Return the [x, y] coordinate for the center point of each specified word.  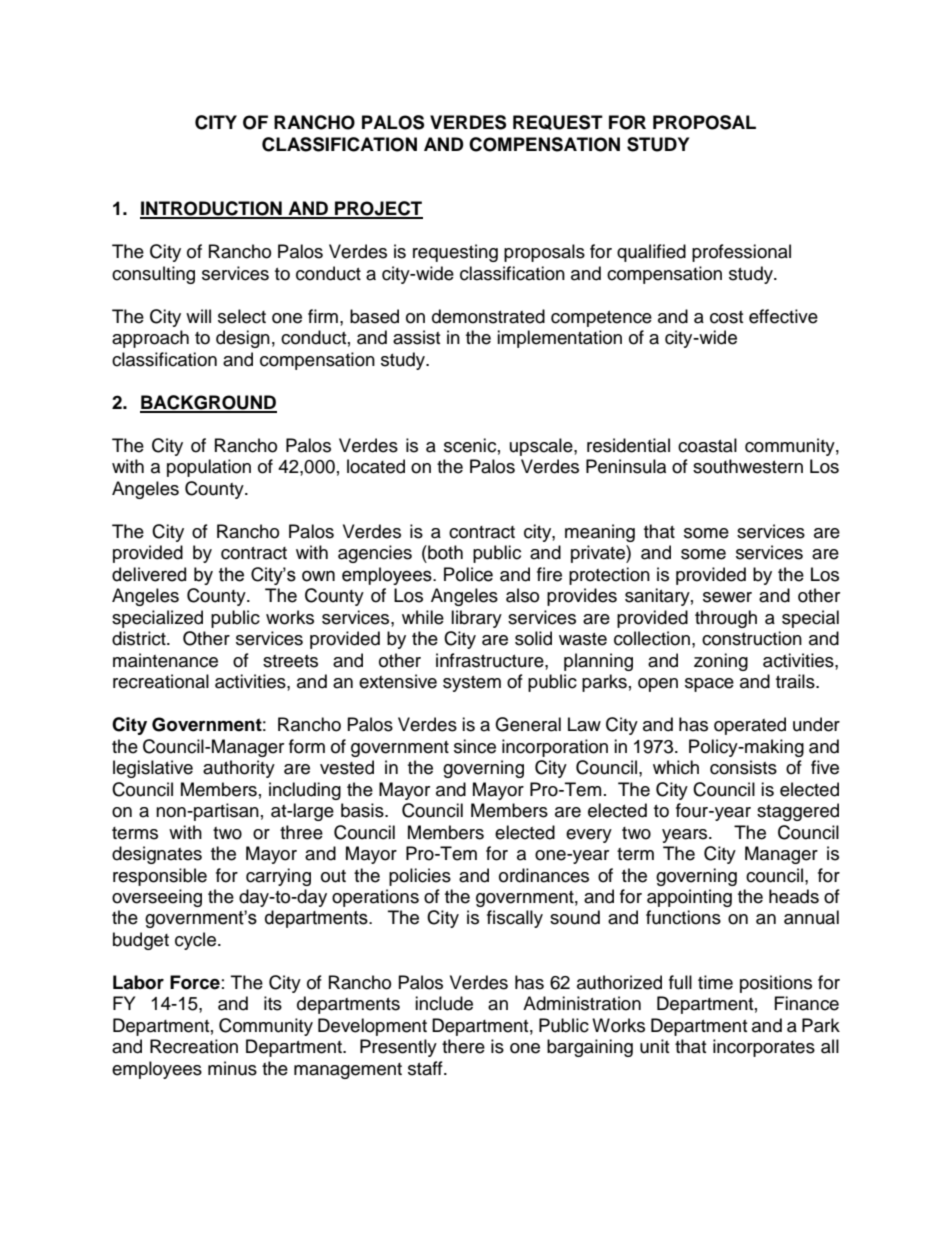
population [209, 468]
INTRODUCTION [212, 209]
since [475, 746]
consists [743, 767]
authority [239, 769]
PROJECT [378, 209]
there [463, 1046]
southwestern [748, 466]
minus [232, 1068]
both [444, 552]
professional [741, 253]
